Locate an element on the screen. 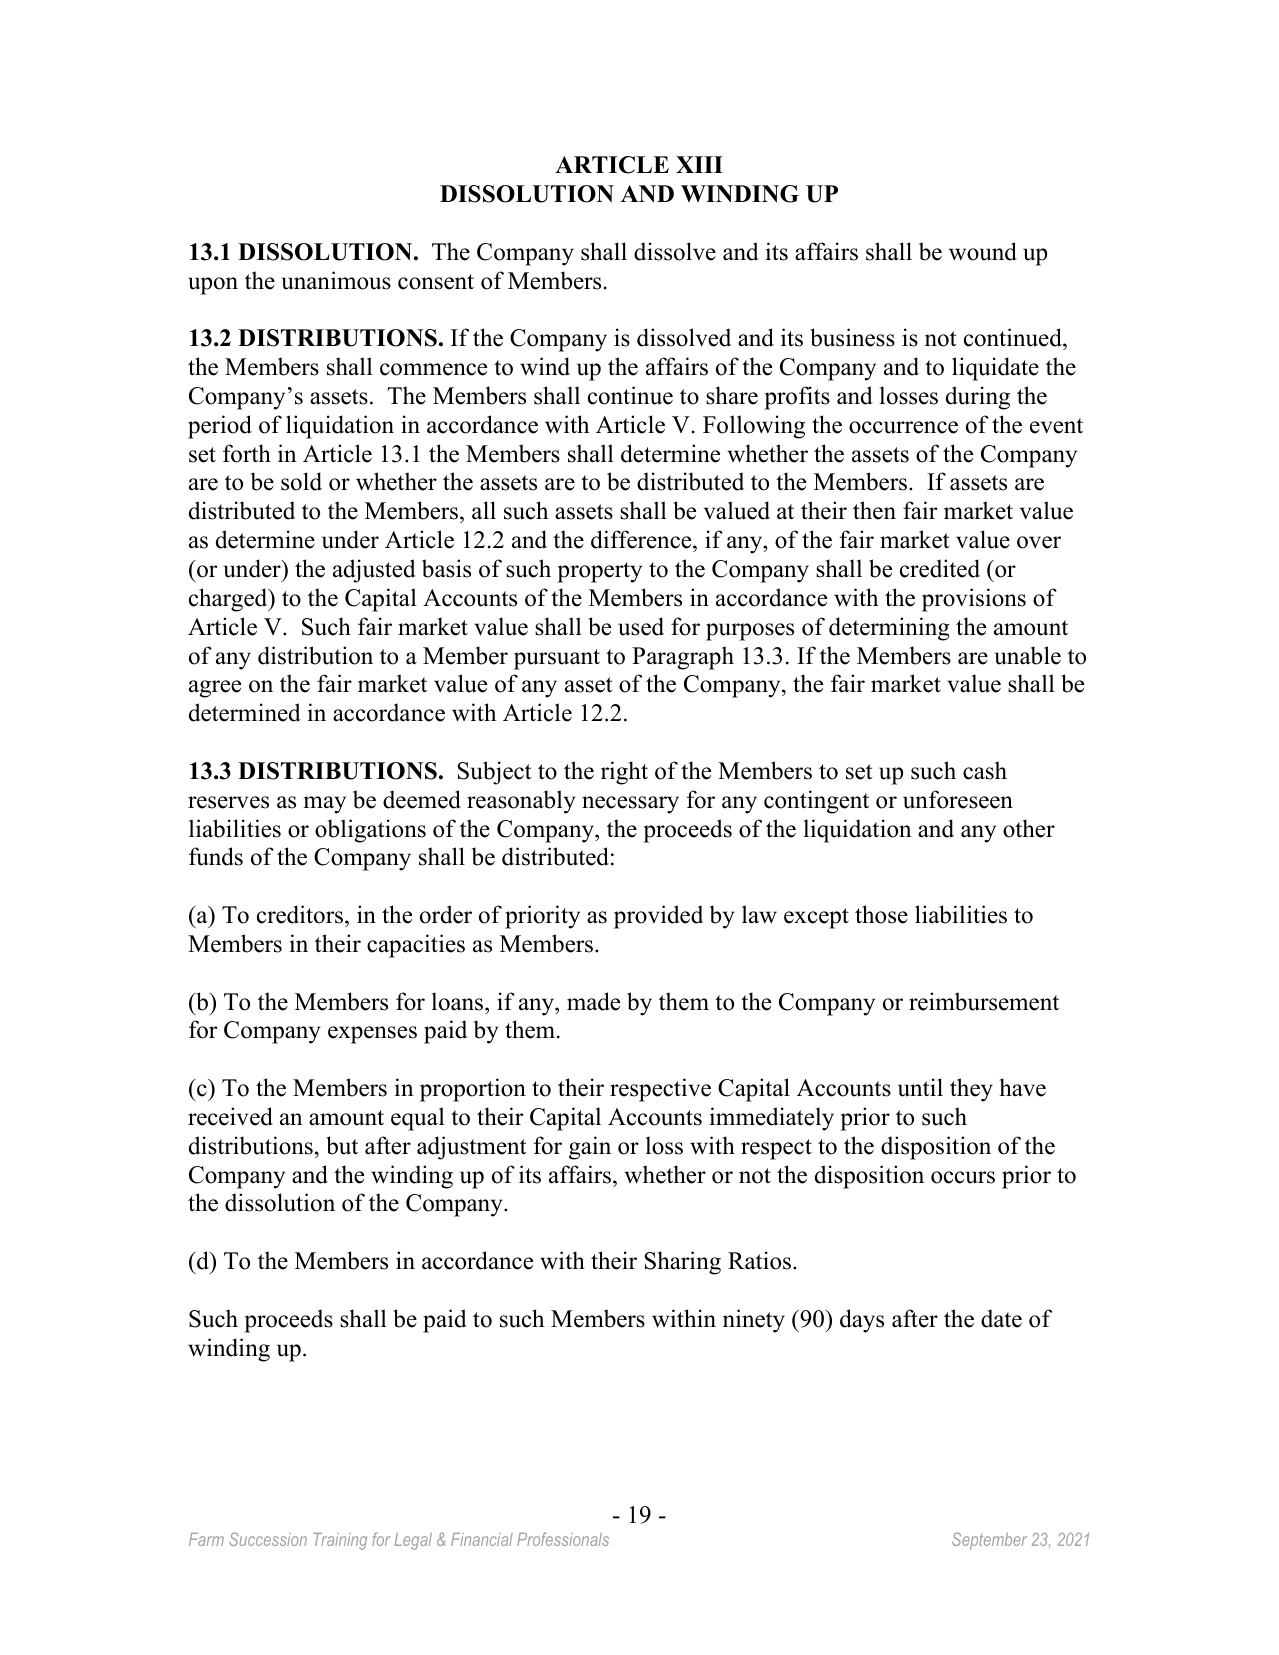 The image size is (1279, 1655). made is located at coordinates (593, 1001).
